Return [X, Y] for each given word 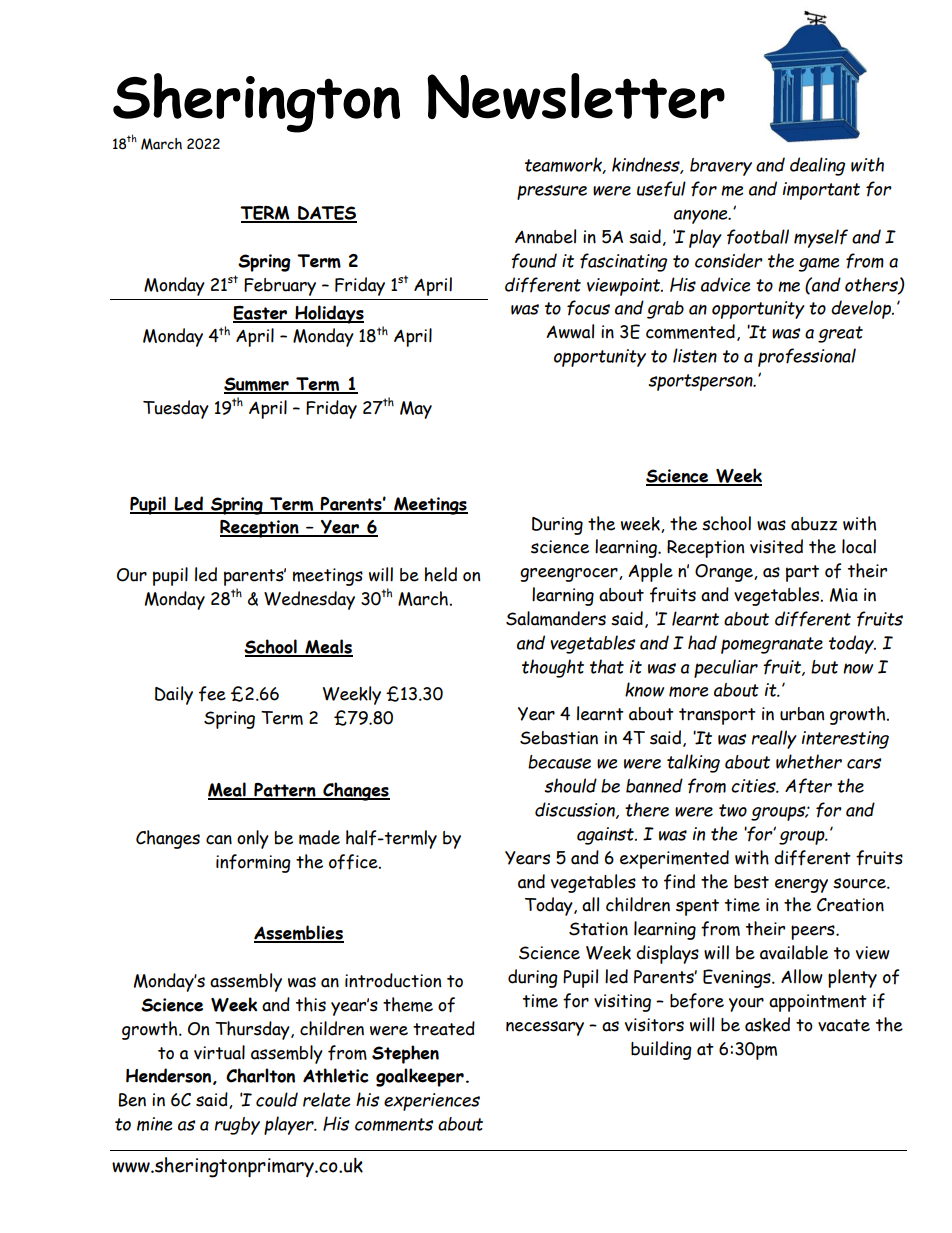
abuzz [814, 524]
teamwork [564, 165]
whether [809, 761]
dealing [817, 166]
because [559, 762]
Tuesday [176, 409]
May [416, 410]
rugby [237, 1126]
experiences [432, 1102]
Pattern [285, 791]
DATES [326, 214]
